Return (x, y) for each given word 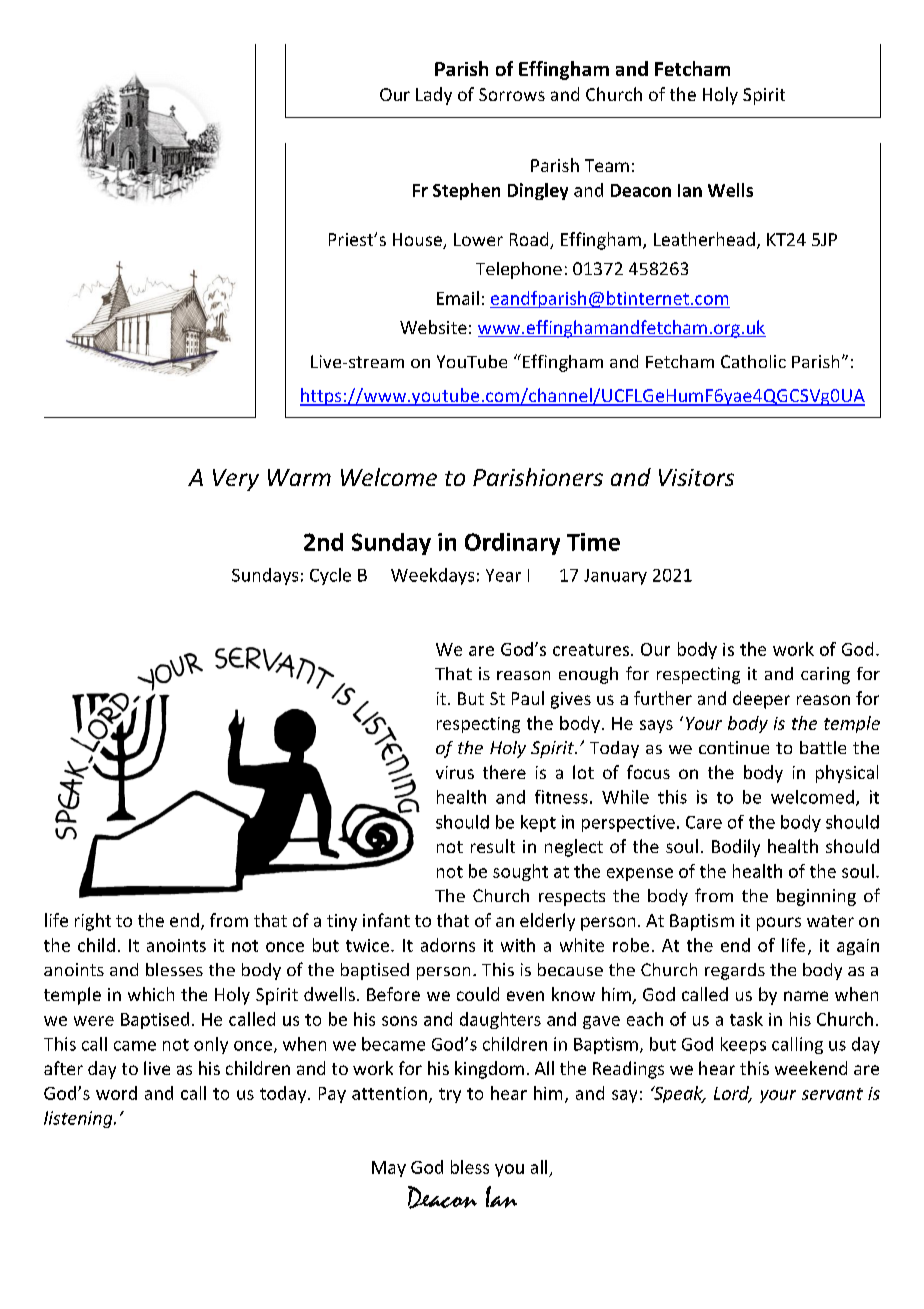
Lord (733, 1094)
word (116, 1093)
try (450, 1095)
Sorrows (512, 94)
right (93, 922)
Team (607, 165)
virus (455, 772)
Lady (434, 96)
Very (236, 480)
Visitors (696, 477)
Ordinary (512, 544)
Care (704, 822)
